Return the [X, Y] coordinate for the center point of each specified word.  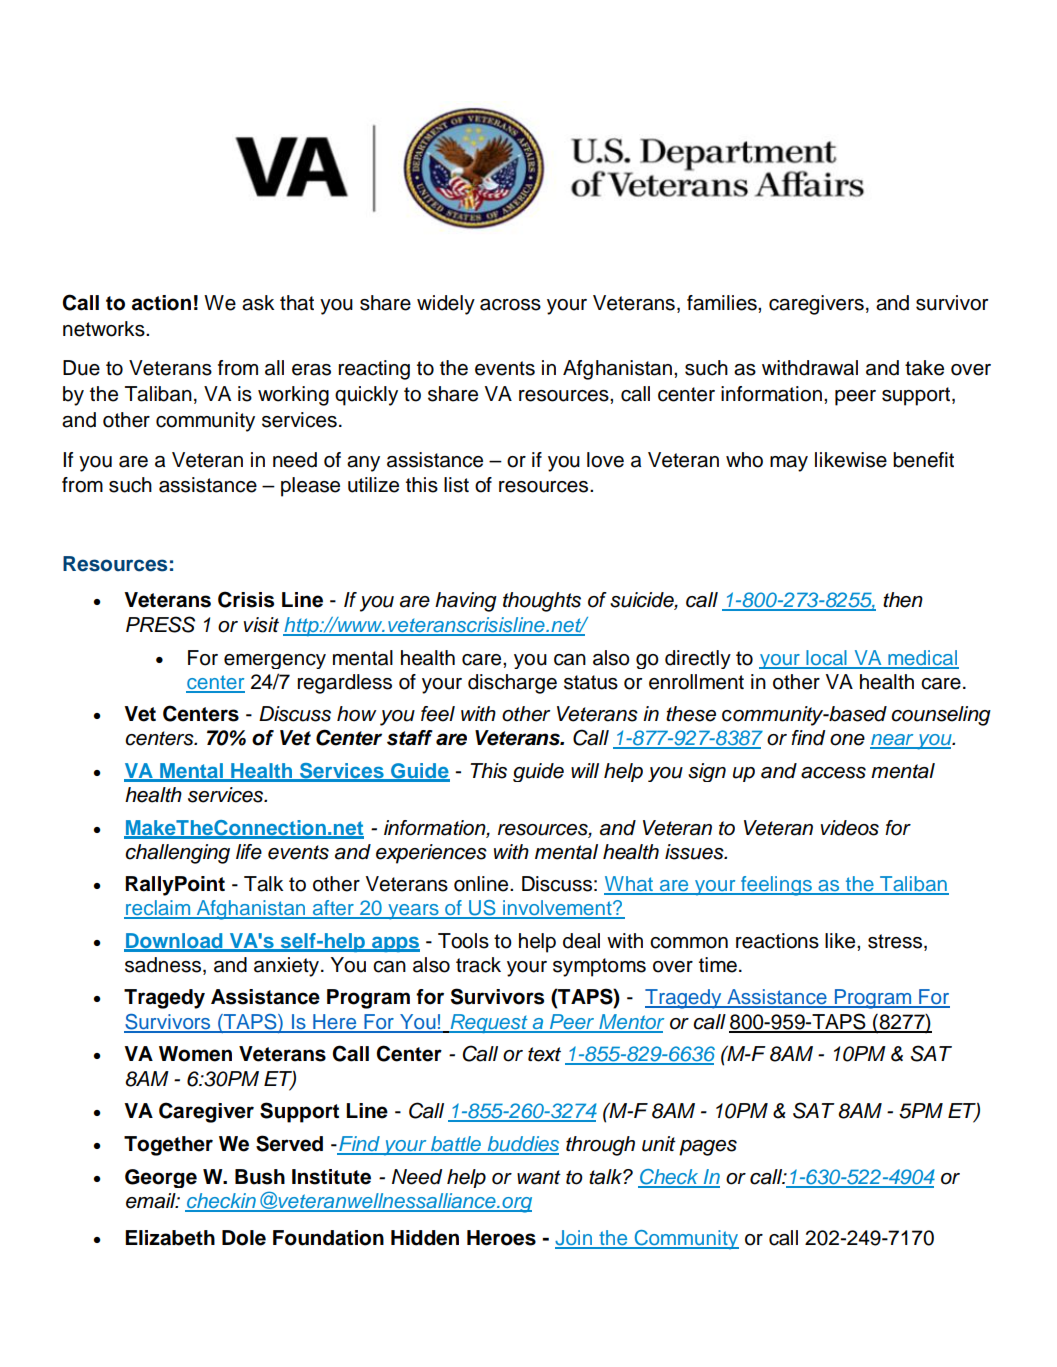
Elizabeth [170, 1238]
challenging [177, 854]
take [924, 368]
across [510, 305]
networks [105, 329]
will [585, 770]
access [833, 773]
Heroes [501, 1238]
